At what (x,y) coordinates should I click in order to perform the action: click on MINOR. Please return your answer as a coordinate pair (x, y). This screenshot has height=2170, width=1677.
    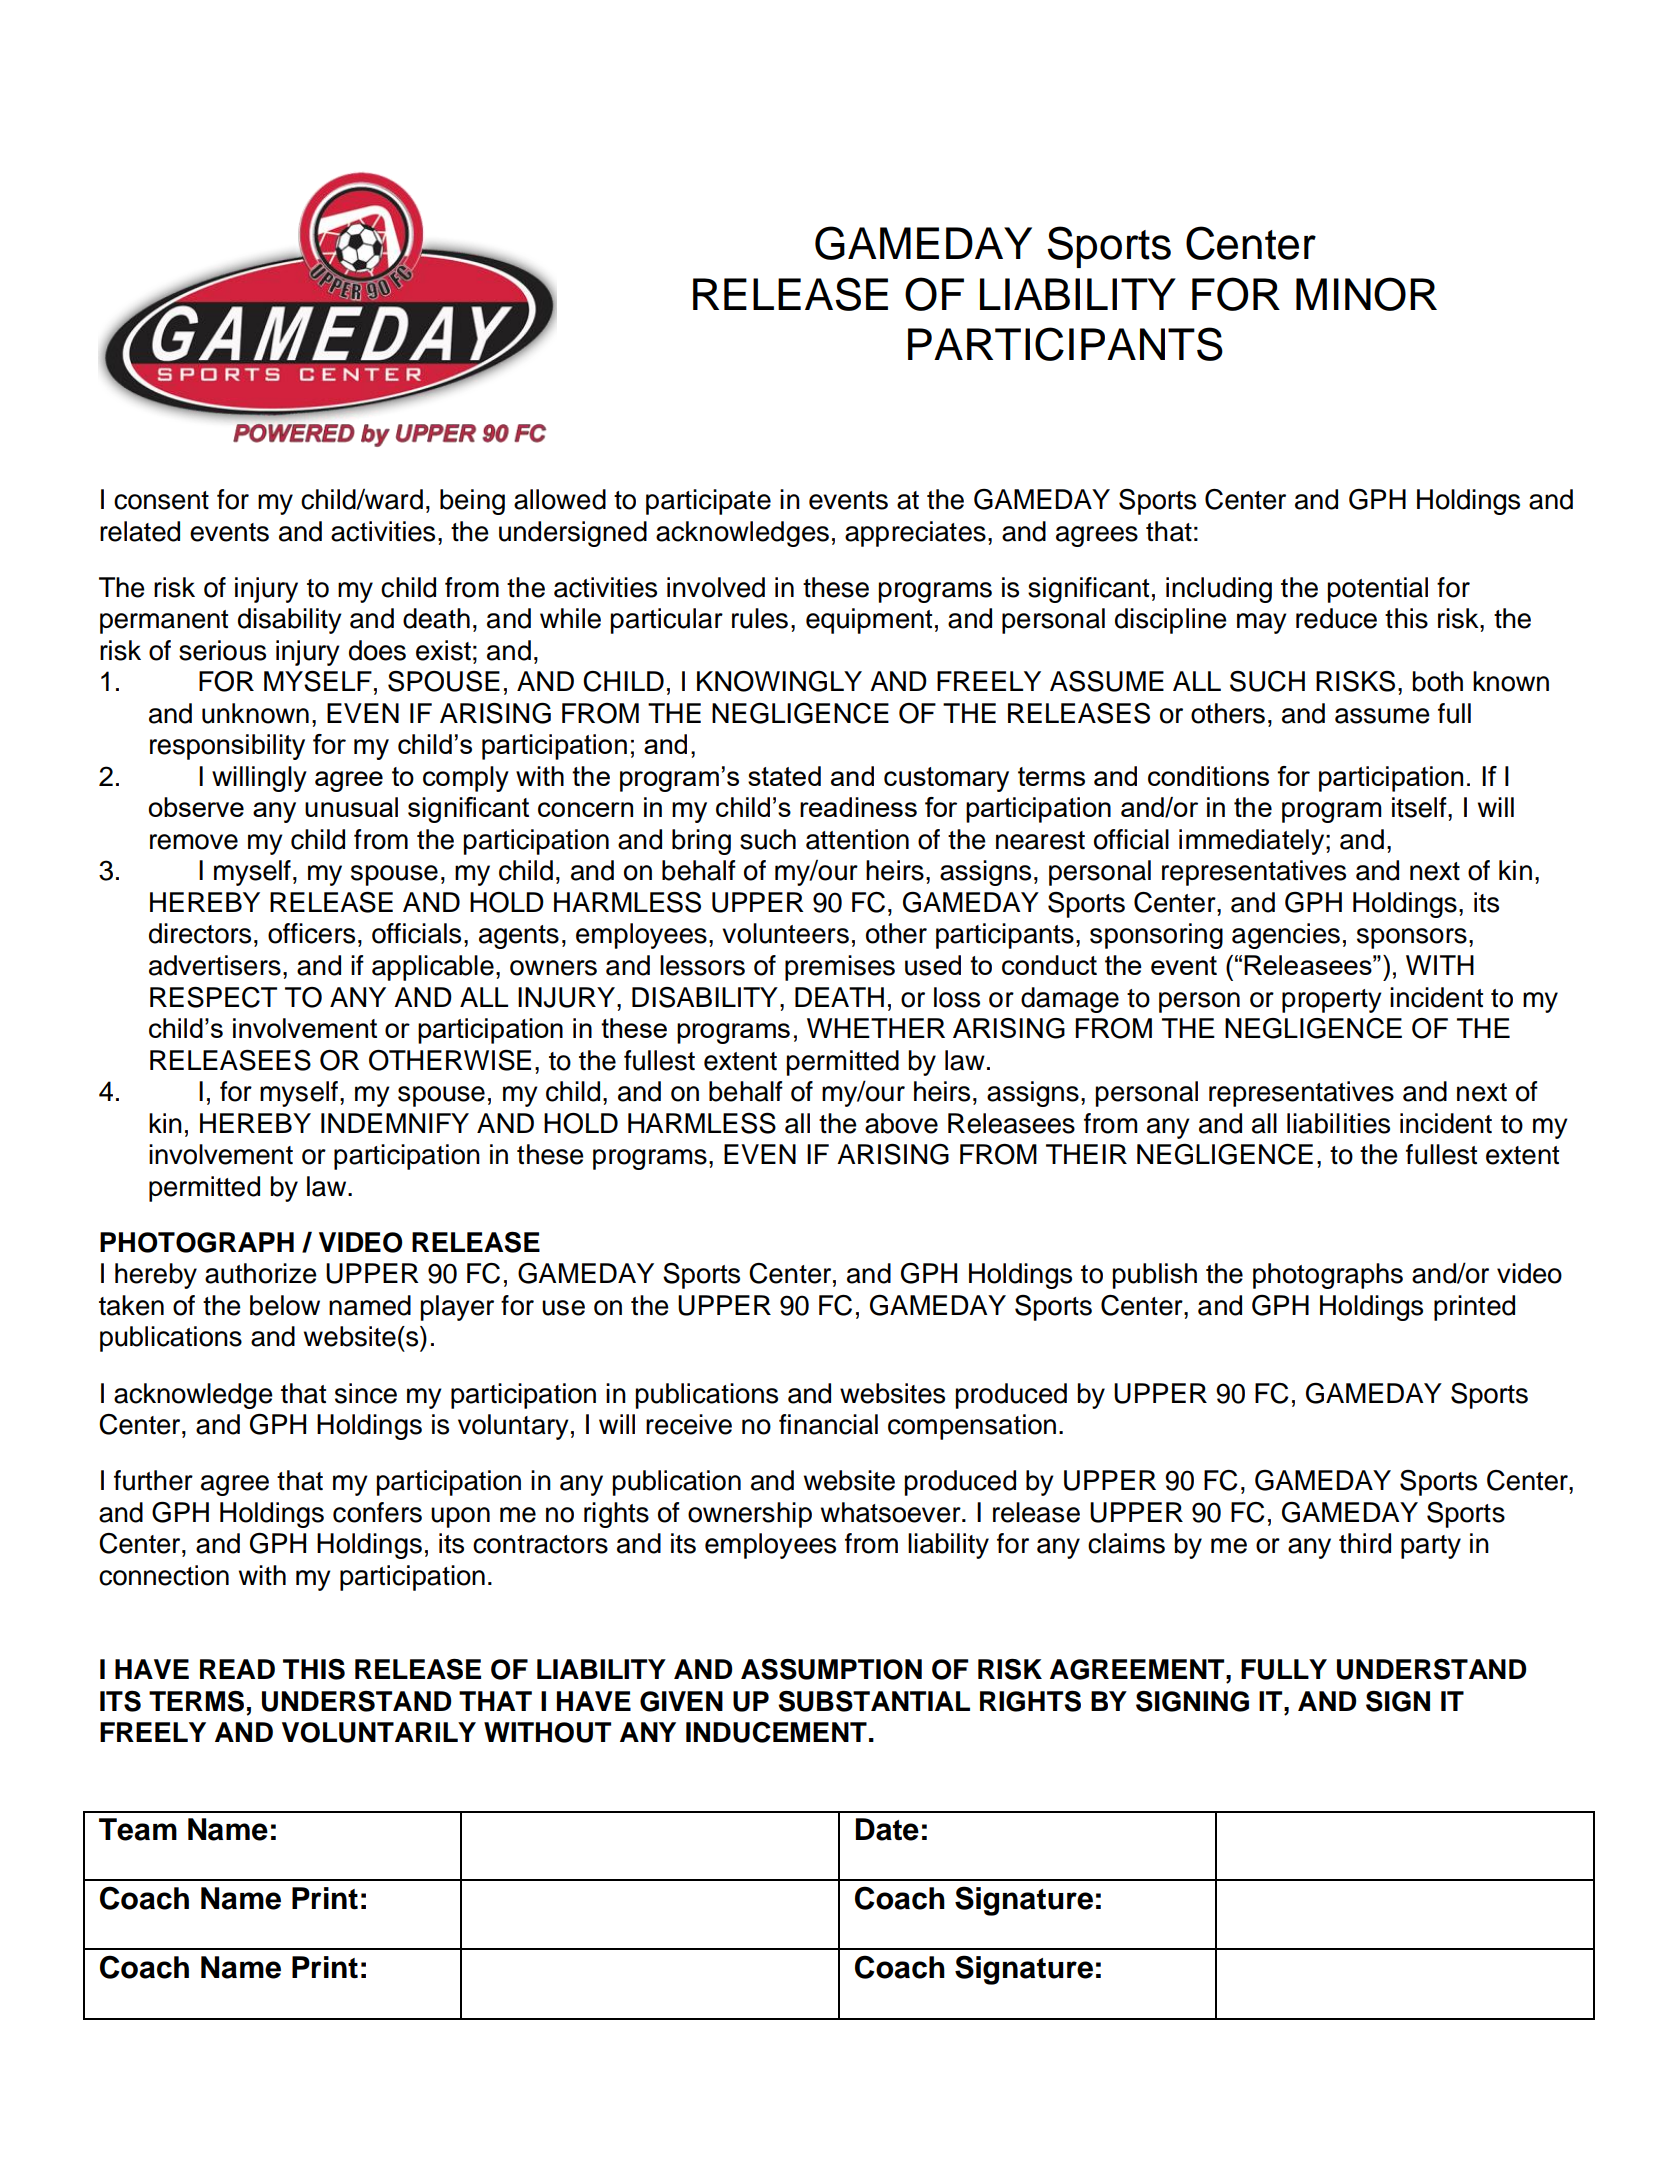
    Looking at the image, I should click on (1366, 294).
